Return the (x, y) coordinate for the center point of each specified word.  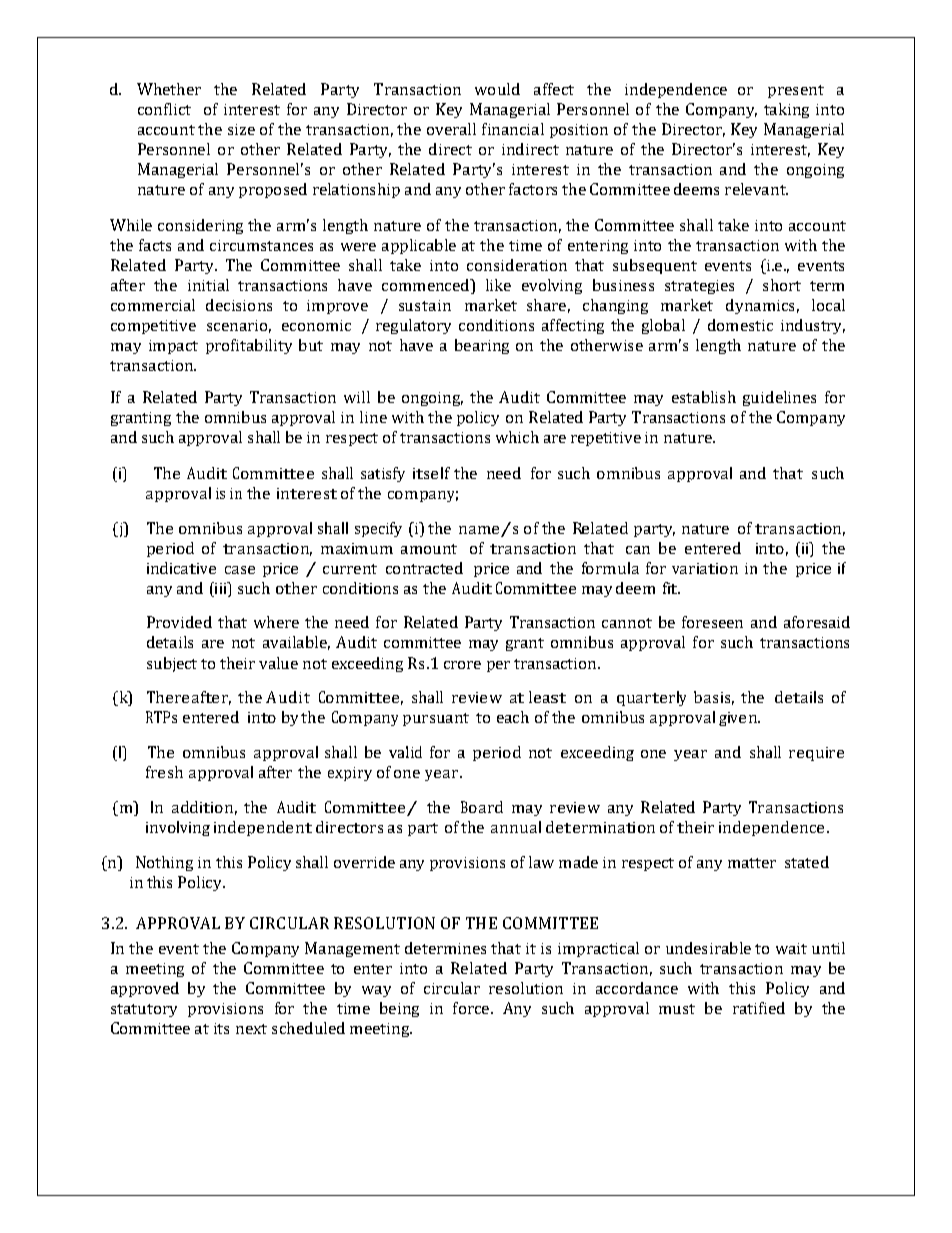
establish (704, 397)
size (241, 129)
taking (786, 110)
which (517, 437)
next (251, 1029)
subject (172, 664)
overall (451, 129)
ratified (759, 1008)
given (739, 719)
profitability (249, 346)
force (472, 1008)
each (513, 717)
